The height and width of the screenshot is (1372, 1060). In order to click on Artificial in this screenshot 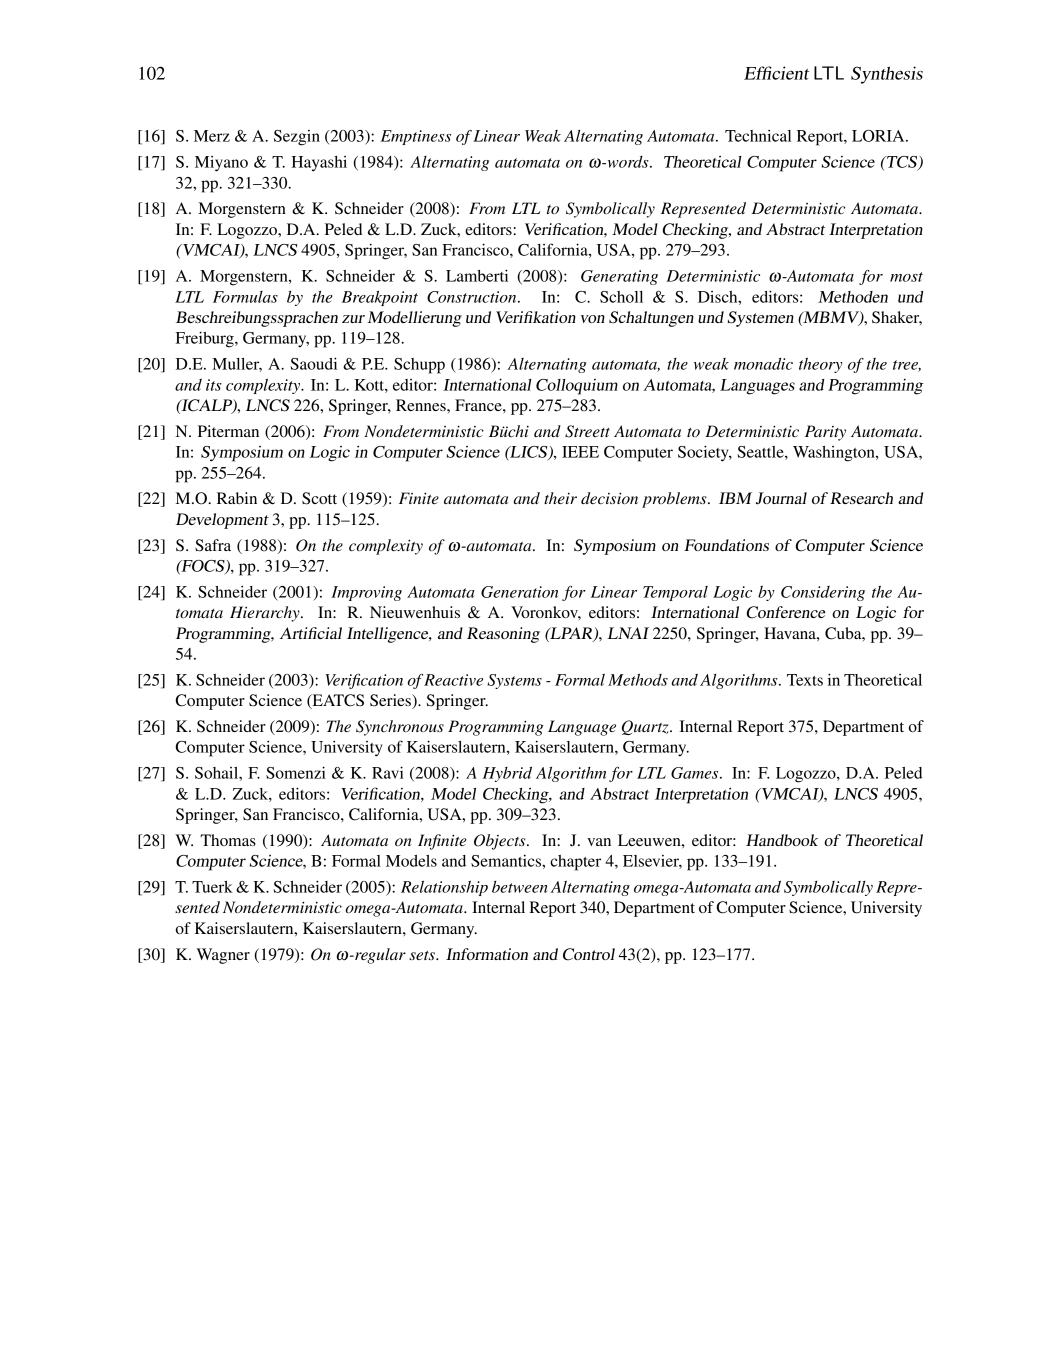, I will do `click(311, 633)`.
